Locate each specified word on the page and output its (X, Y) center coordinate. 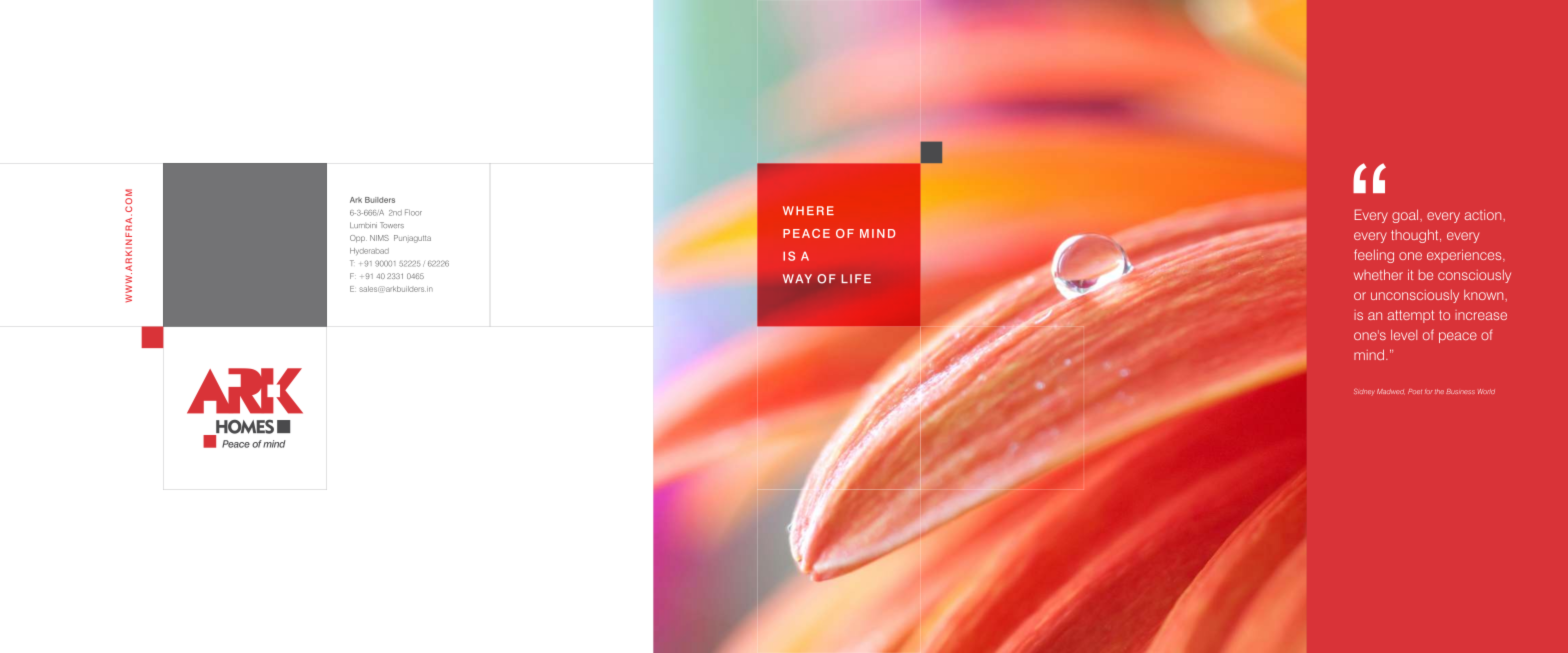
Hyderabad (369, 251)
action (1484, 215)
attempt (1410, 316)
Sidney (1364, 392)
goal (1406, 216)
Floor (413, 212)
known (1485, 295)
